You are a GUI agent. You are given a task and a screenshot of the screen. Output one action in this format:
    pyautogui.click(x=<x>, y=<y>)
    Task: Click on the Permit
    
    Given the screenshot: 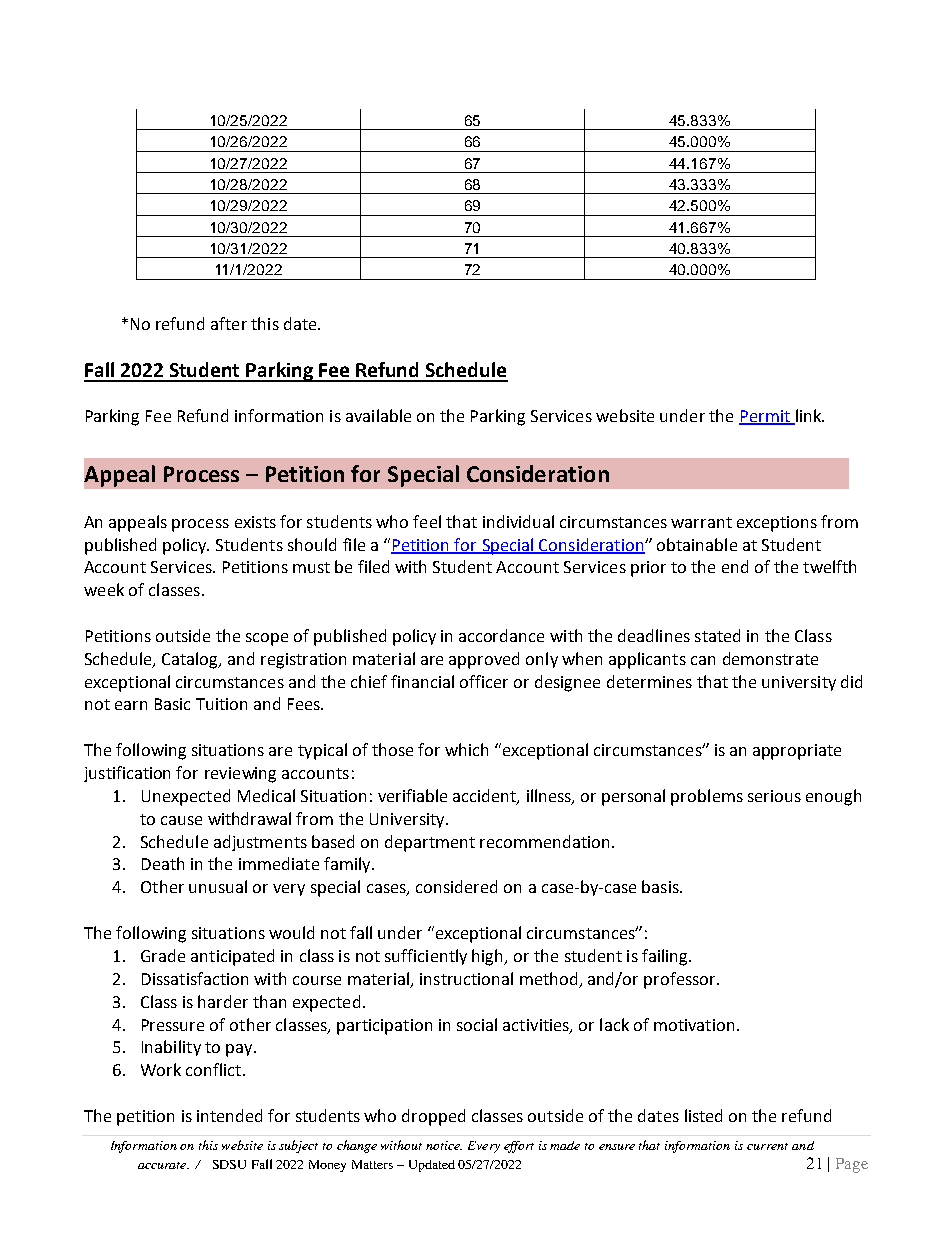 What is the action you would take?
    pyautogui.click(x=765, y=417)
